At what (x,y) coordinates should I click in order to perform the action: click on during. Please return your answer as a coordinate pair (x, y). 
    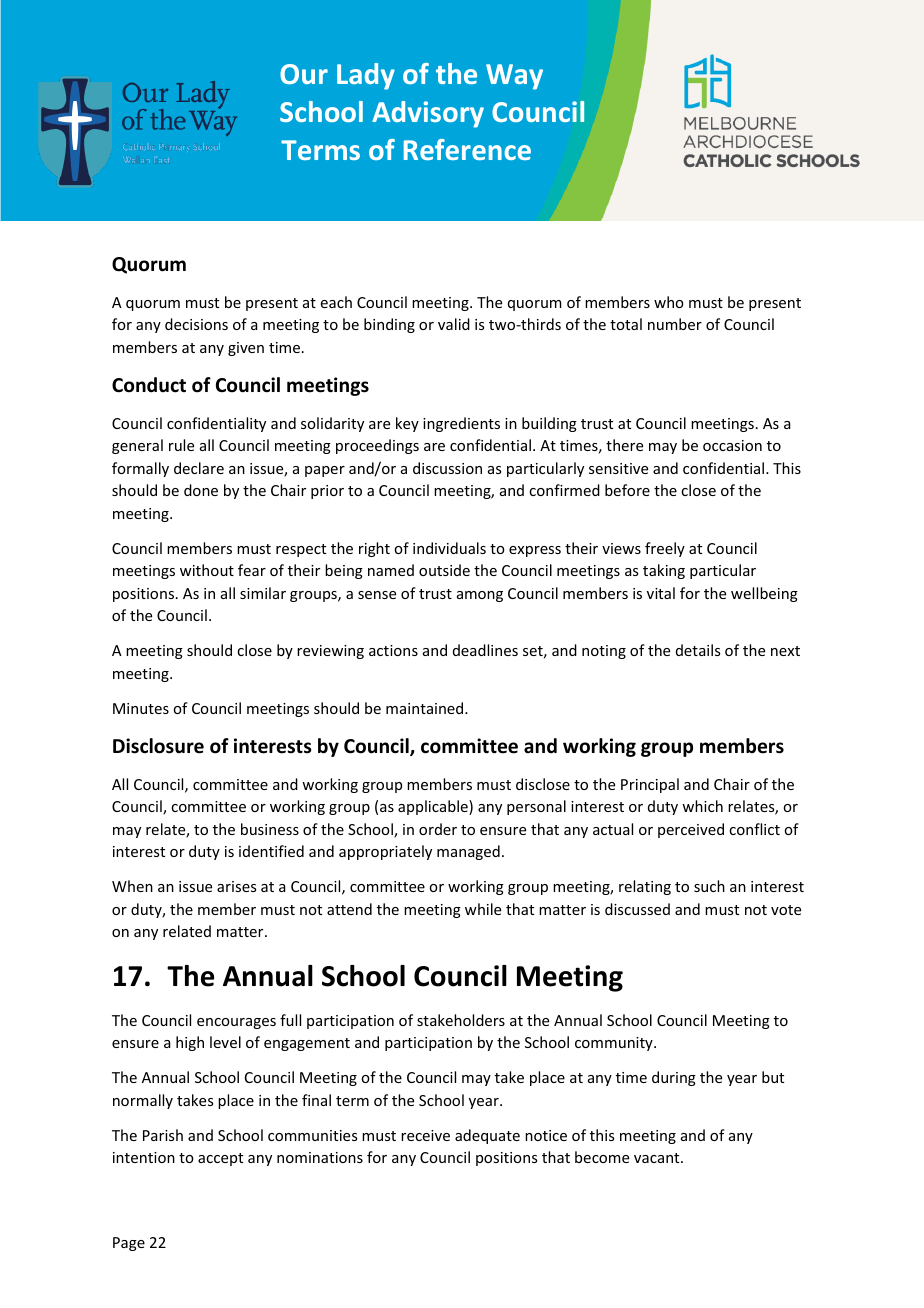
    Looking at the image, I should click on (674, 1078).
